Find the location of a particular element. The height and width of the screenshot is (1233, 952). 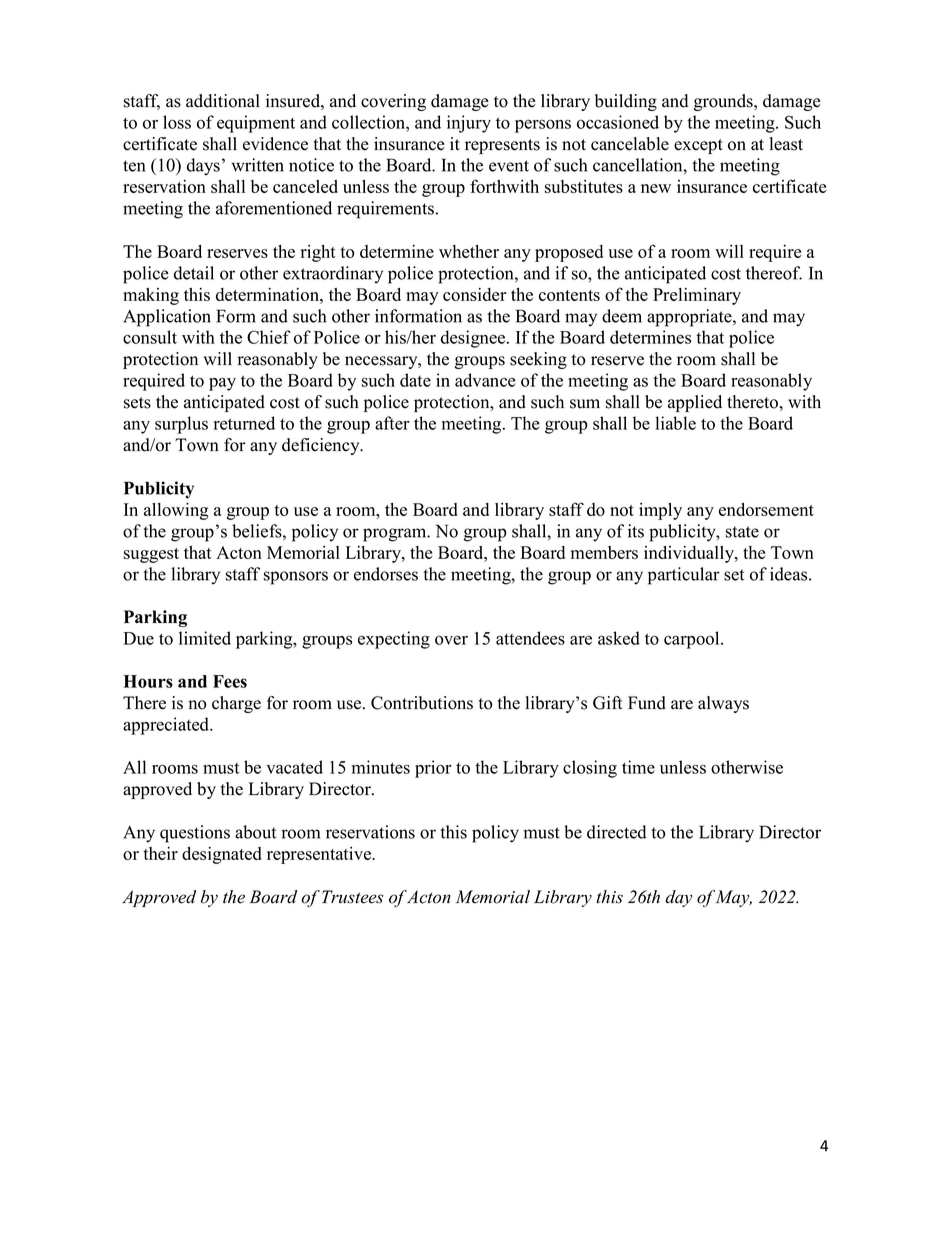

loss is located at coordinates (177, 122).
